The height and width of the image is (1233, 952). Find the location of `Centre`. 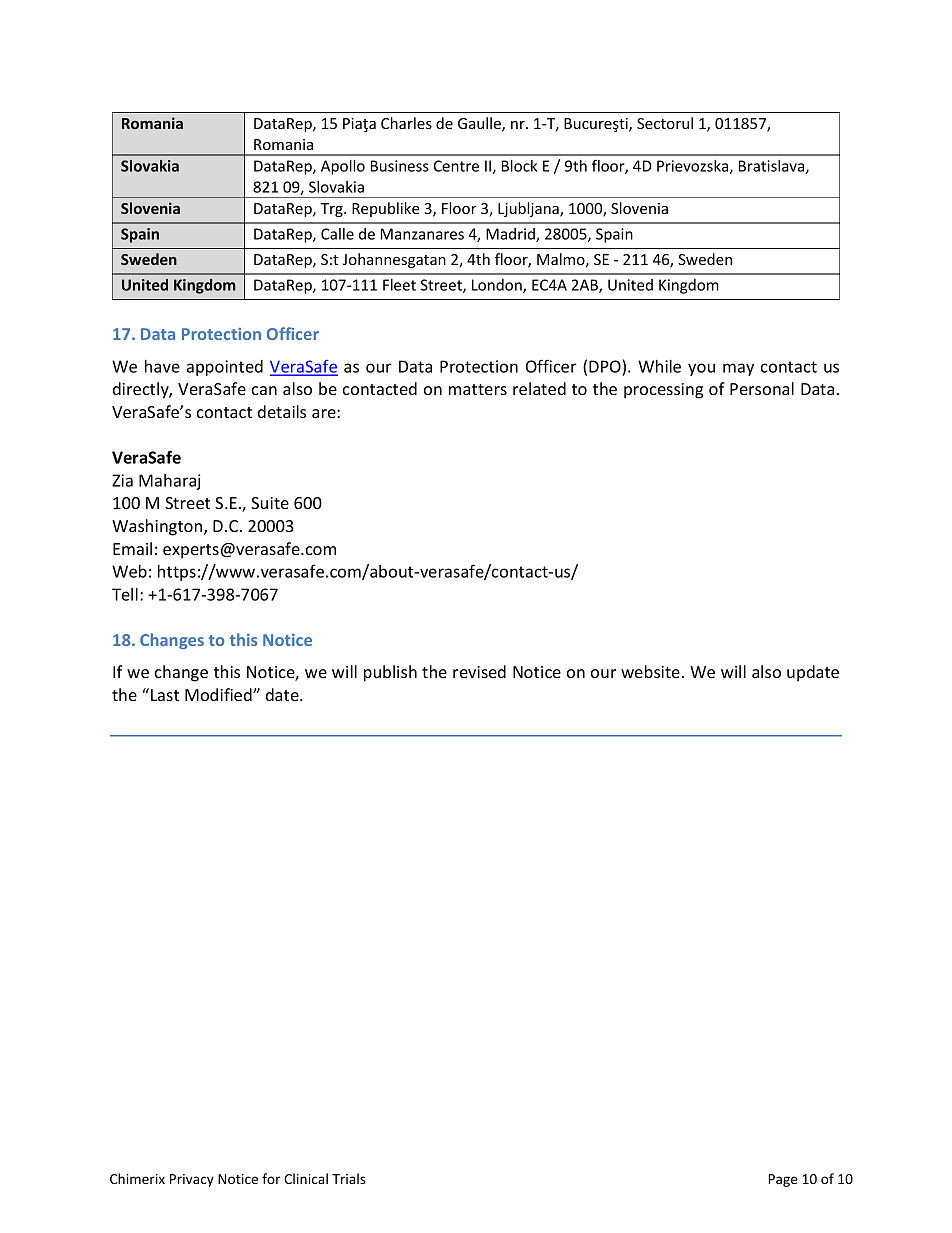

Centre is located at coordinates (456, 166).
